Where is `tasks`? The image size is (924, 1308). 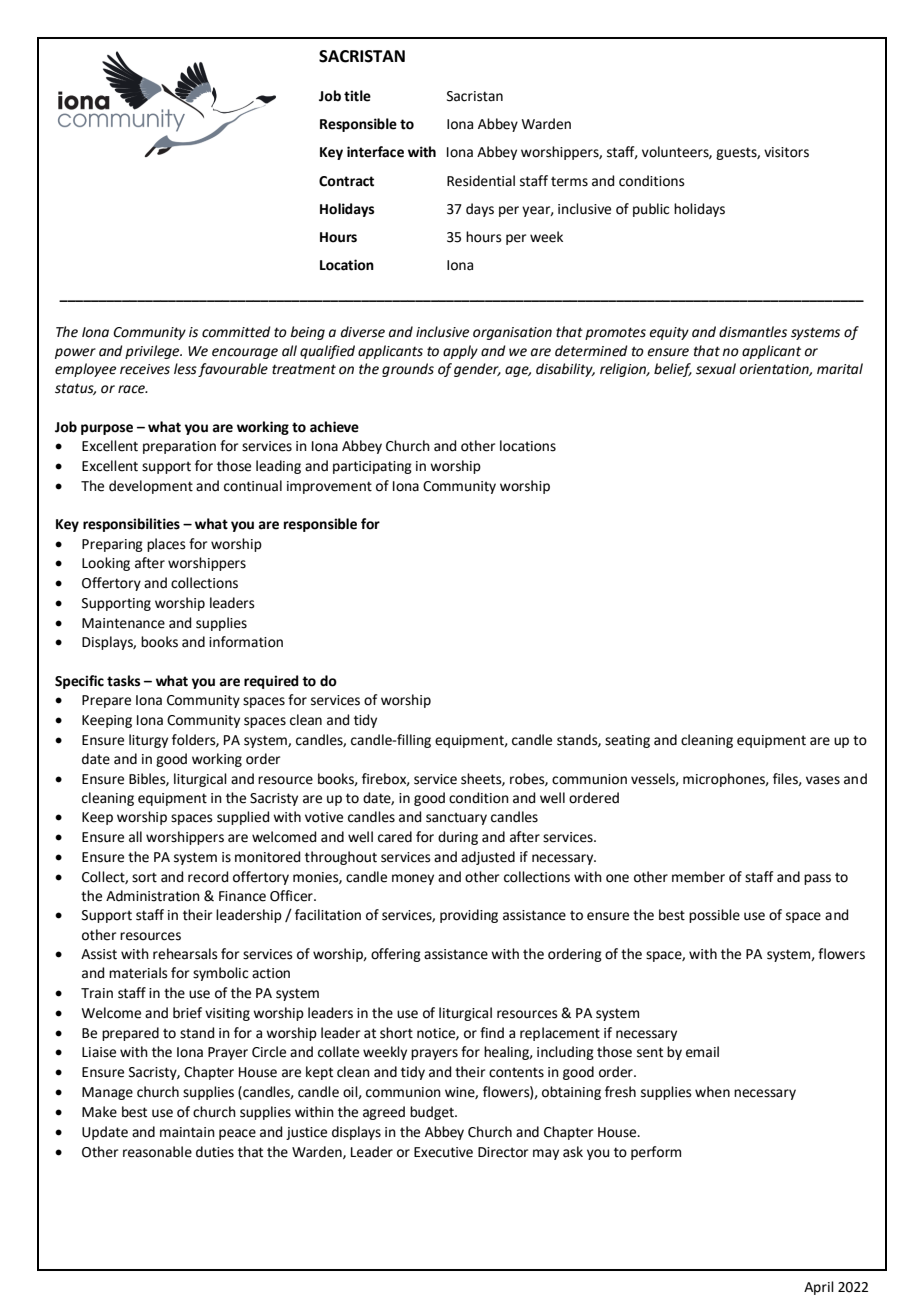
tasks is located at coordinates (123, 681).
